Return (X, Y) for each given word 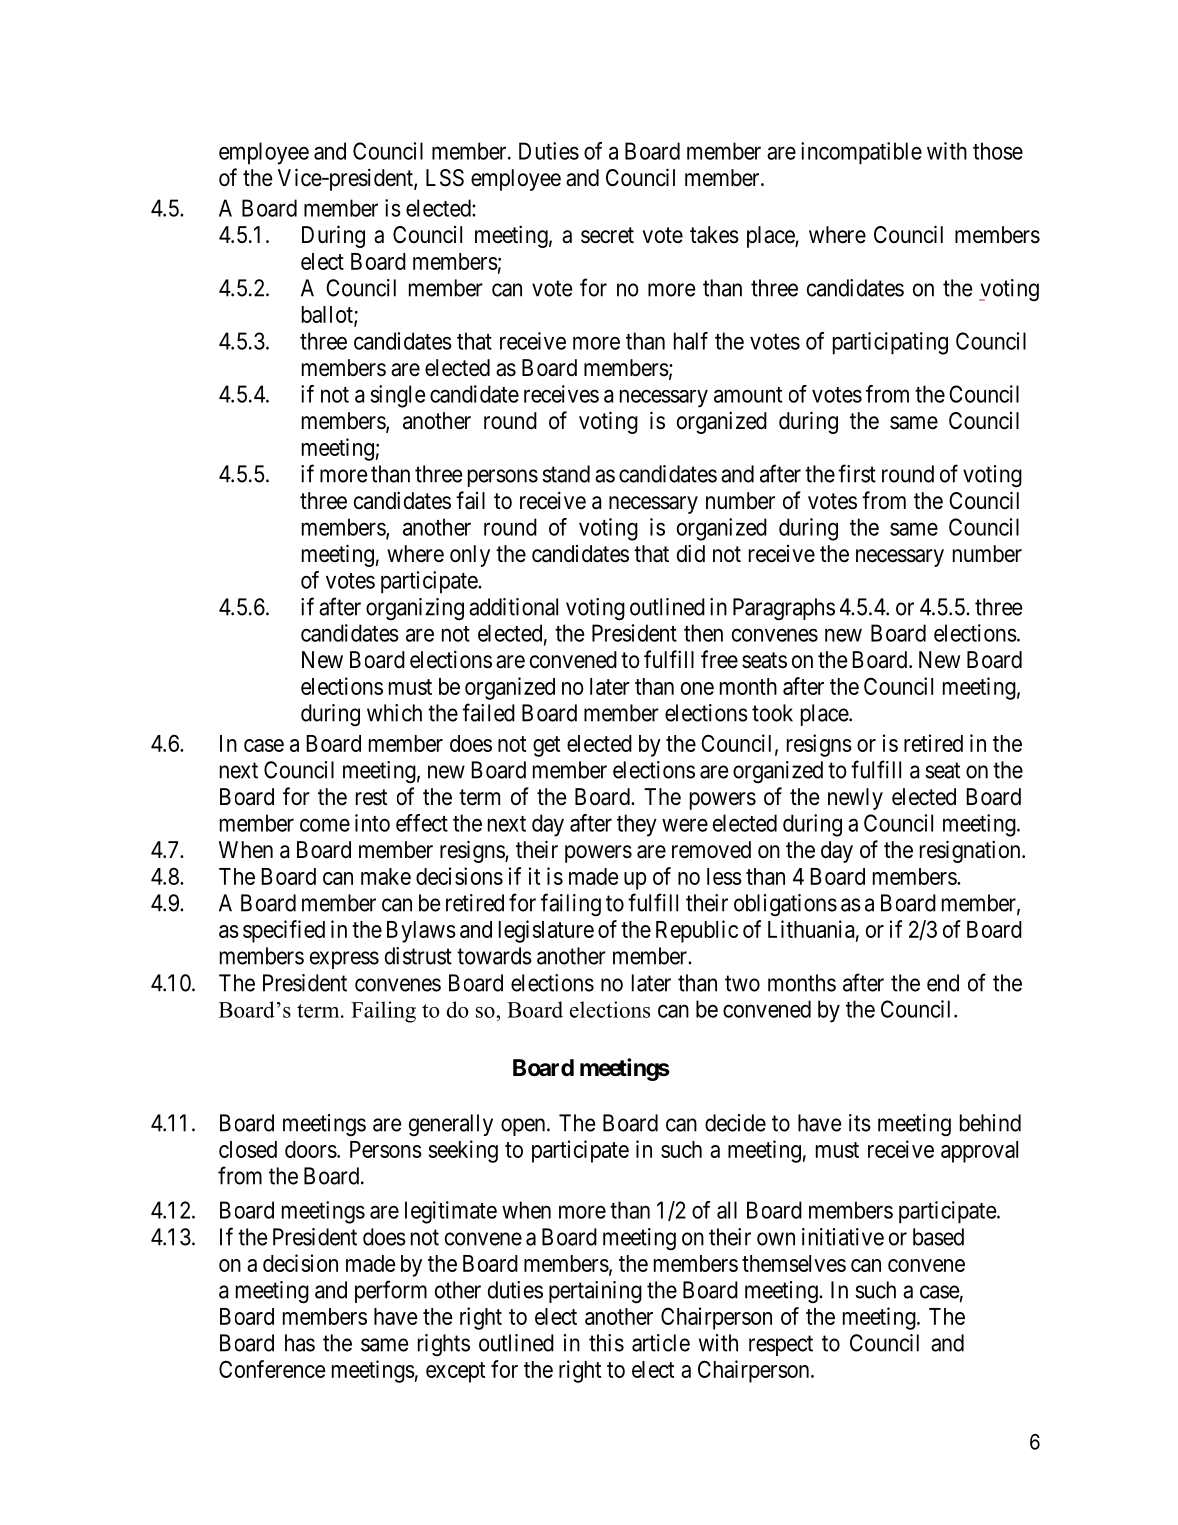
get (546, 746)
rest (372, 797)
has (300, 1343)
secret (607, 235)
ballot (328, 316)
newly (855, 799)
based (938, 1237)
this (606, 1343)
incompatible (861, 153)
